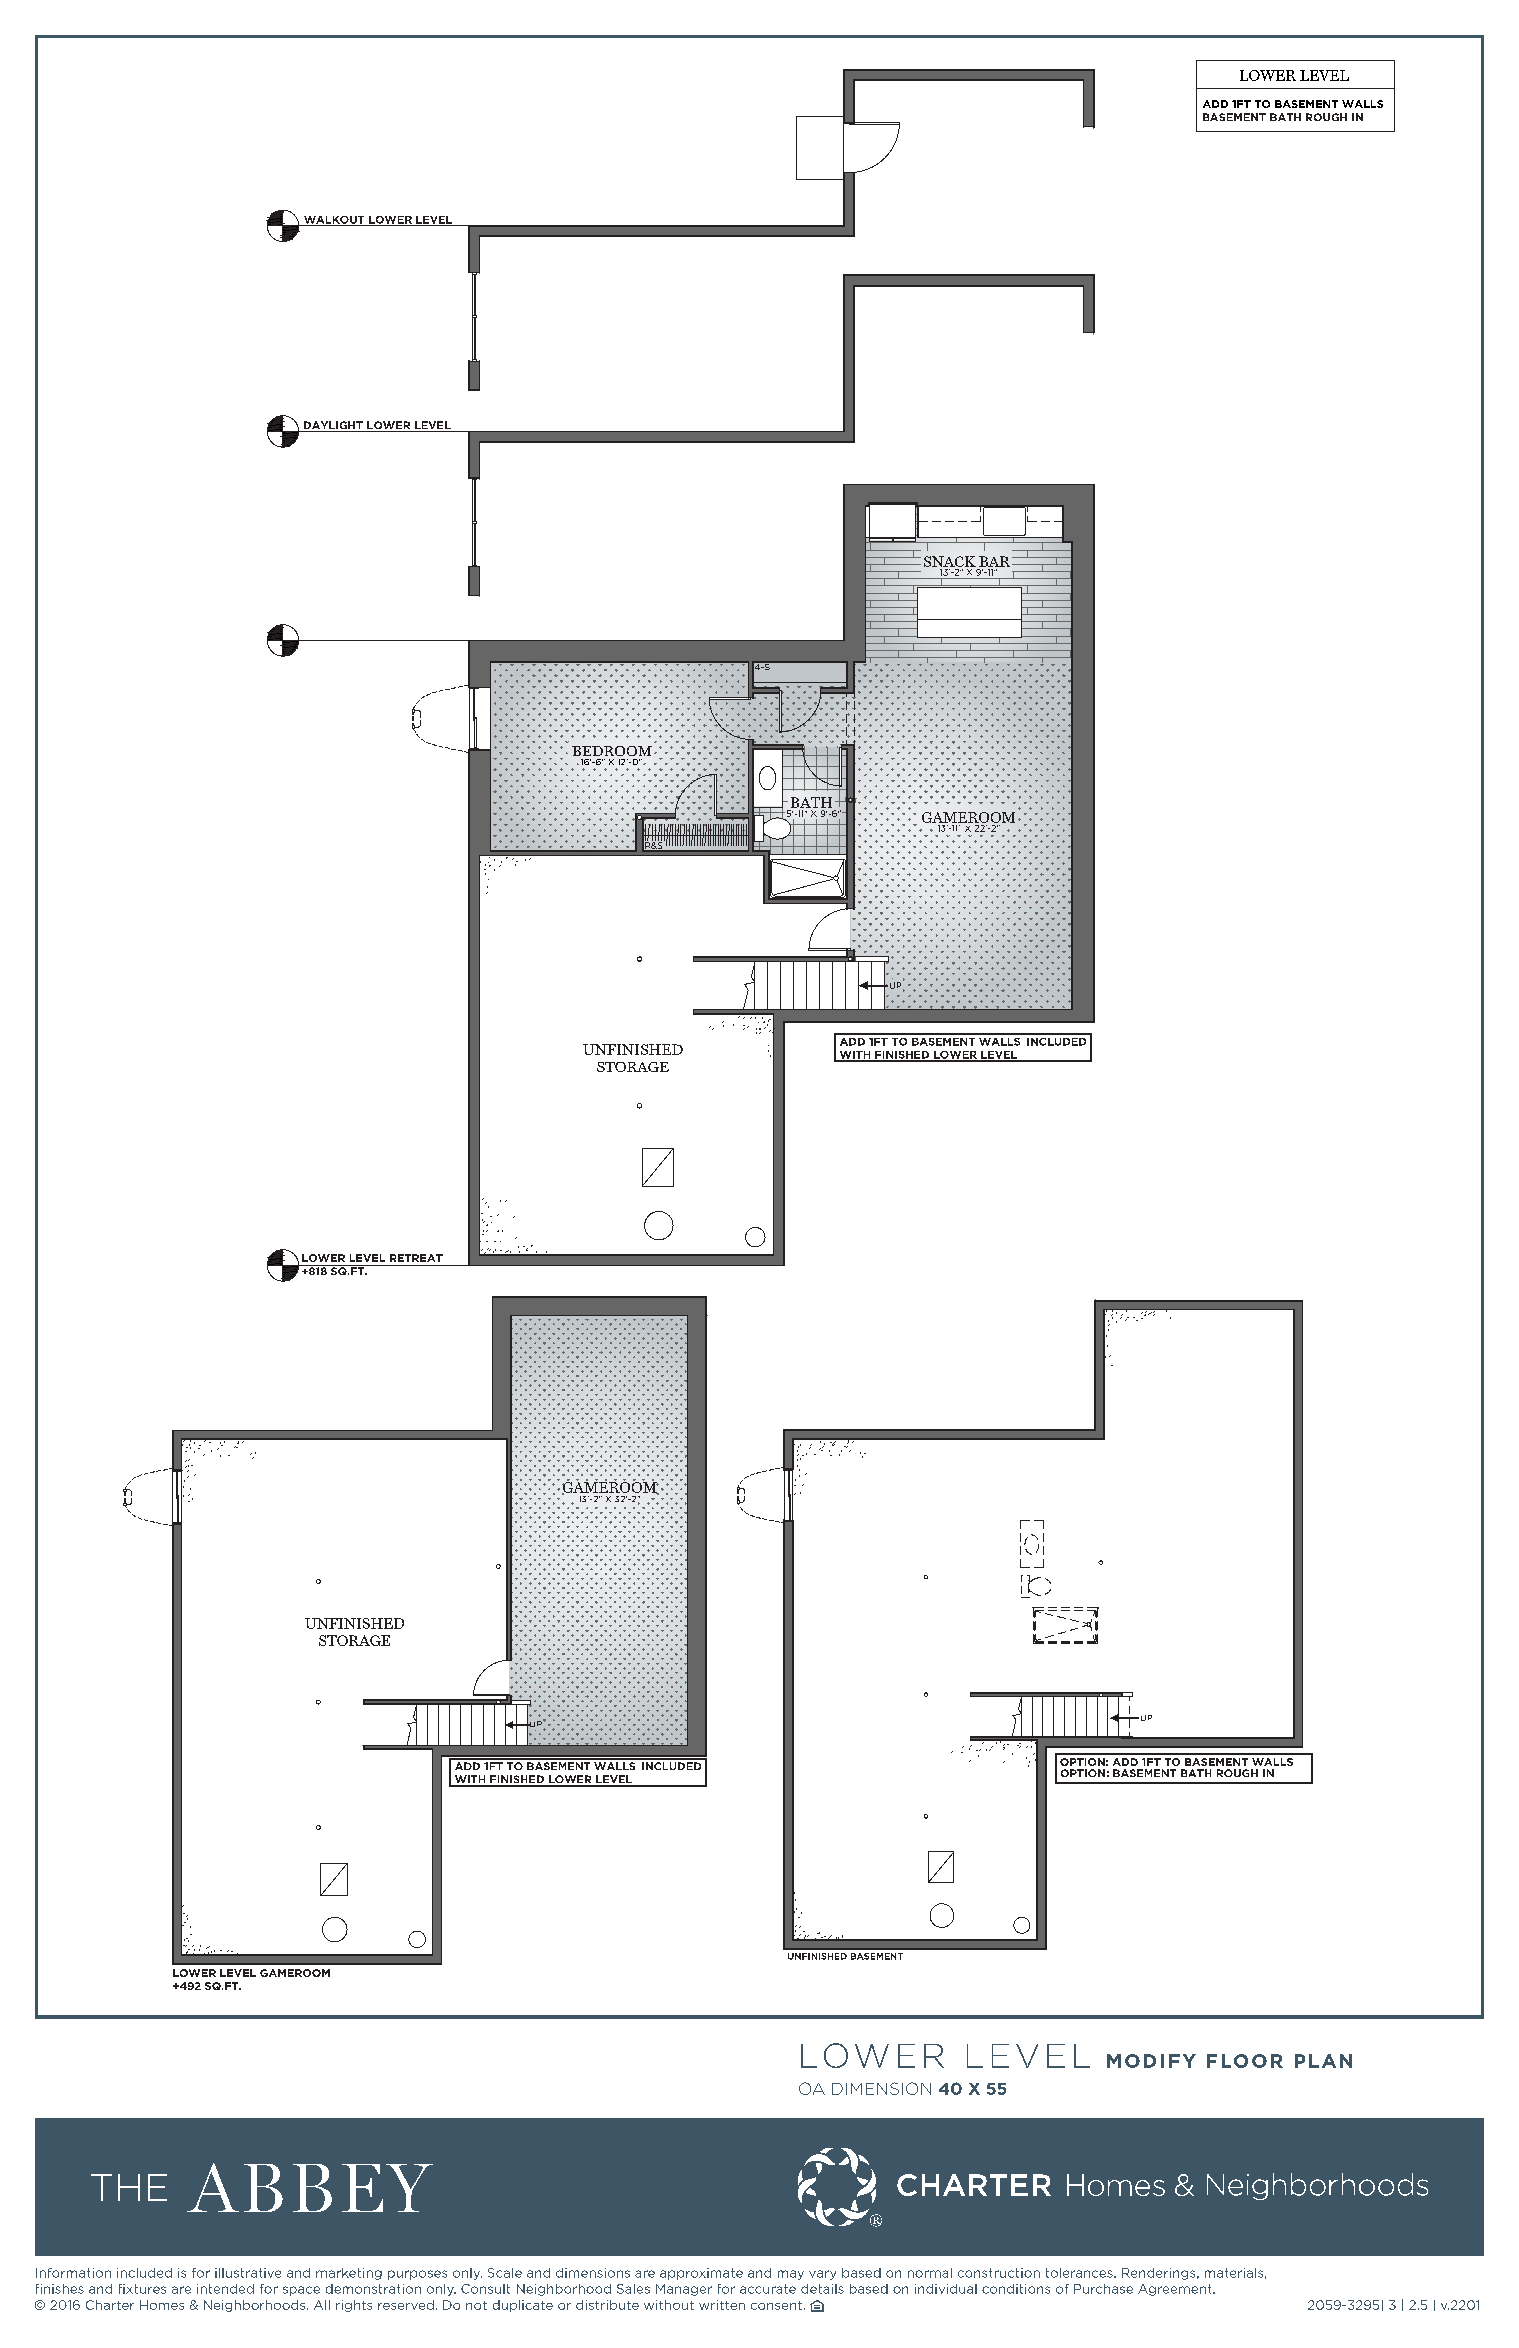  I want to click on WALKOUT, so click(334, 221).
